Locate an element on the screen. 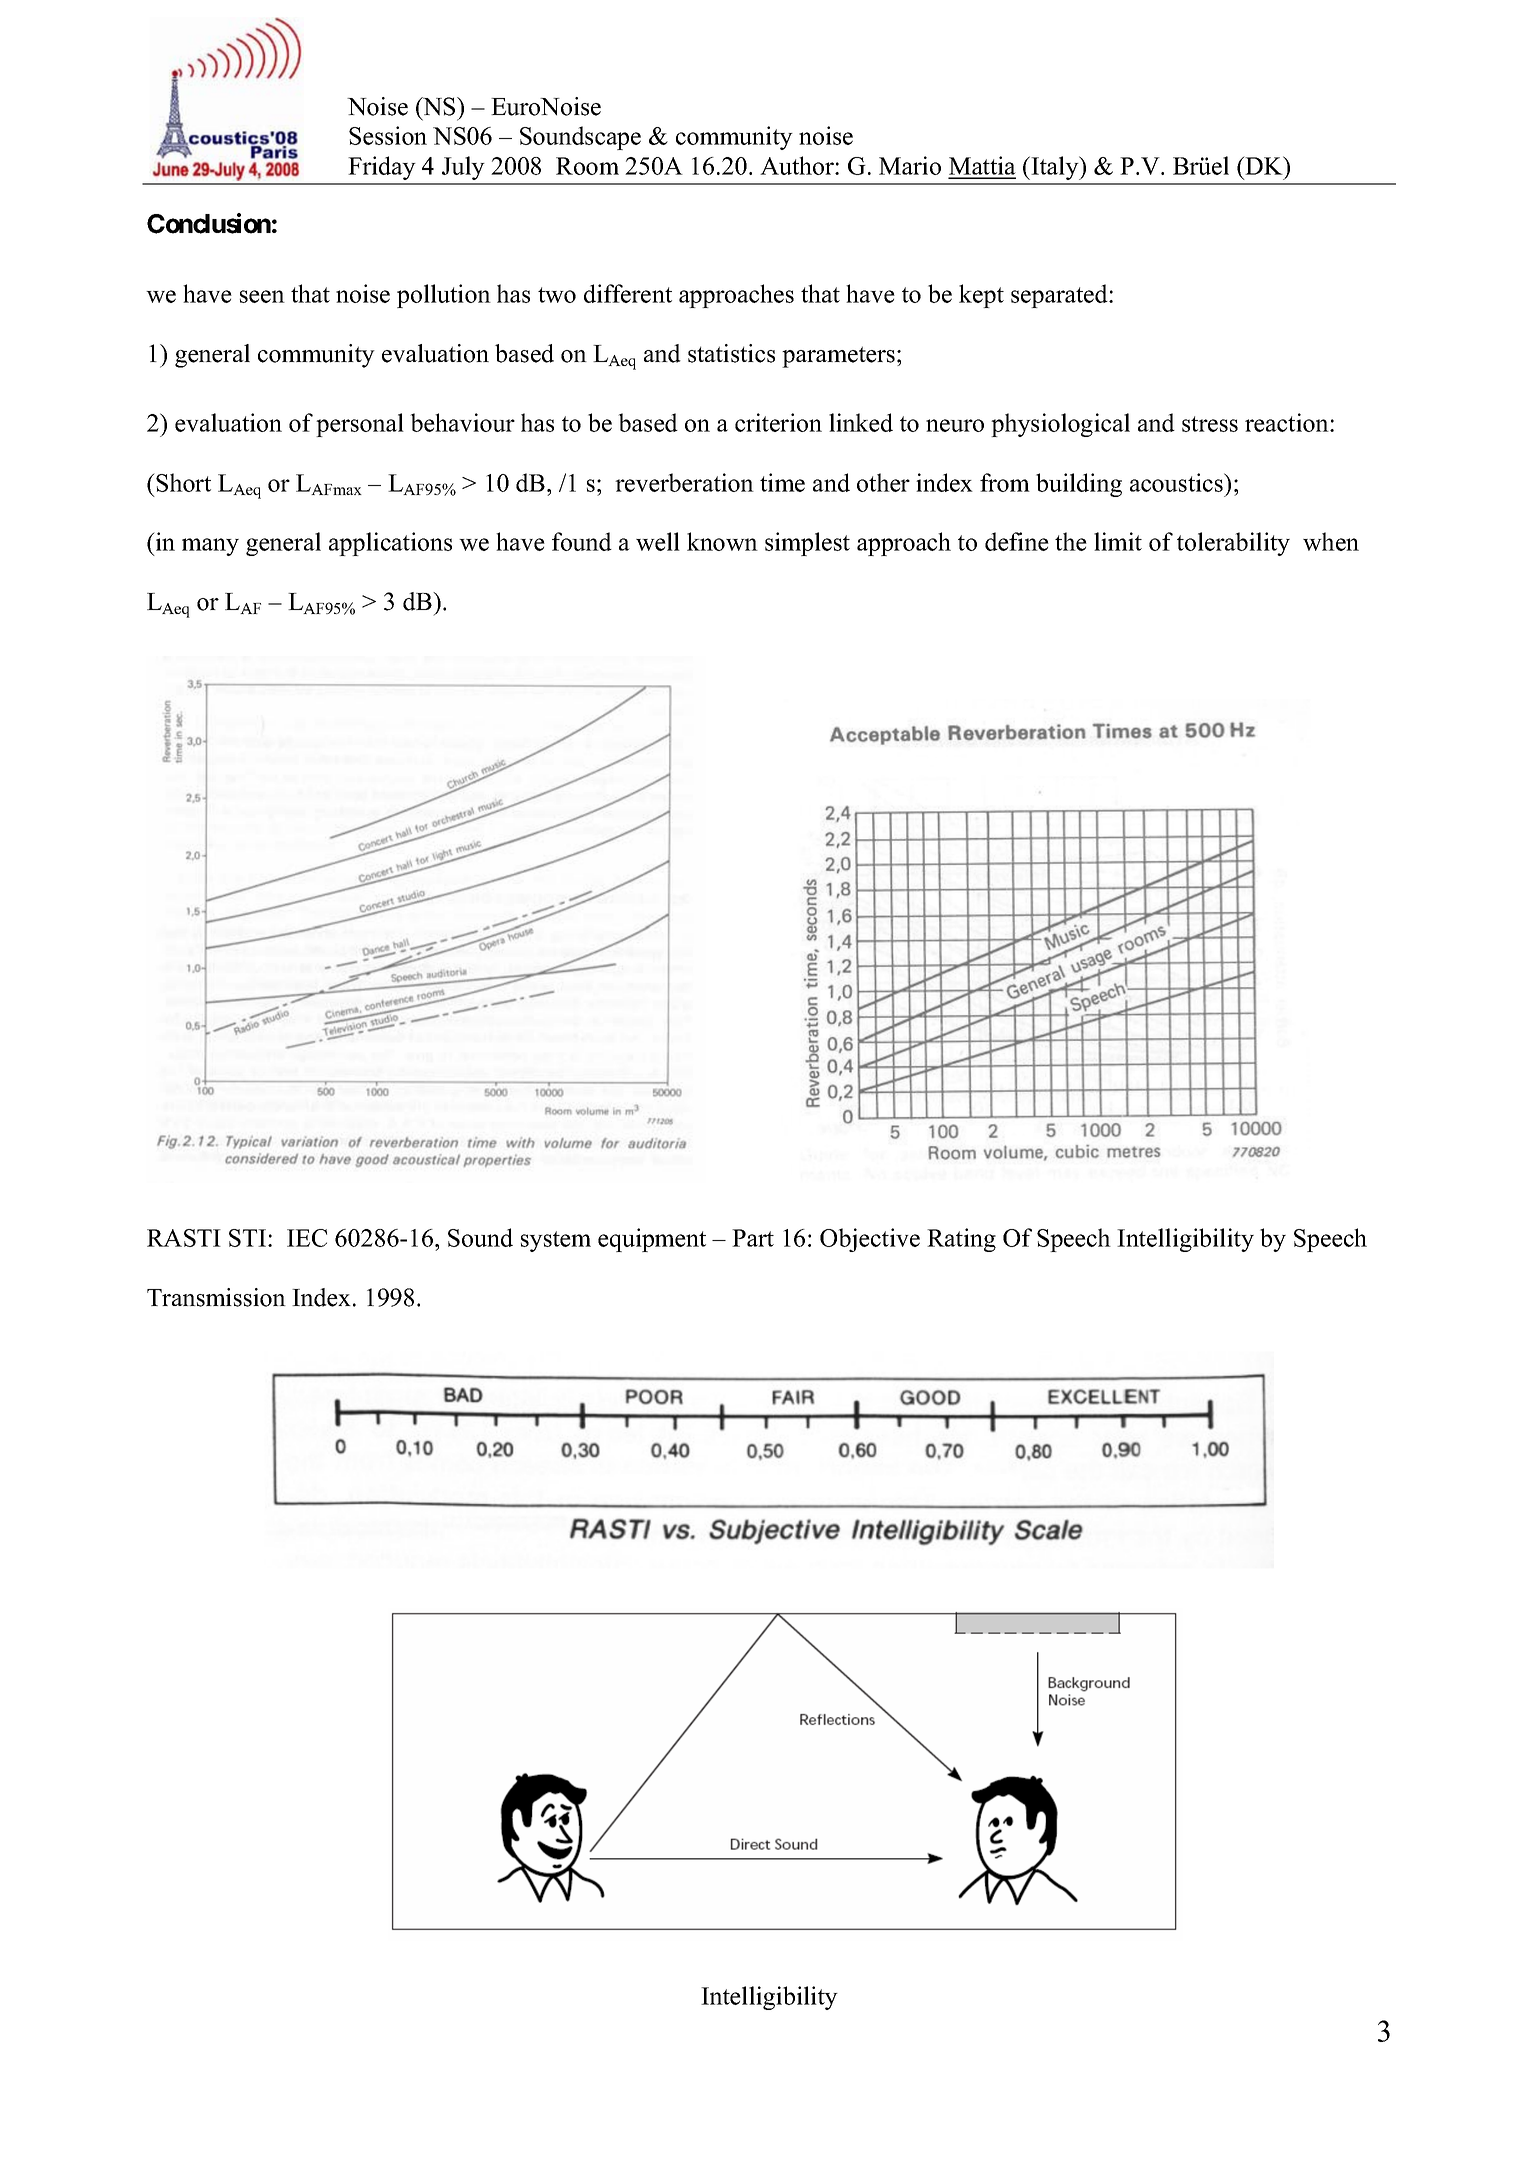 This screenshot has height=2176, width=1538. personal is located at coordinates (360, 425).
